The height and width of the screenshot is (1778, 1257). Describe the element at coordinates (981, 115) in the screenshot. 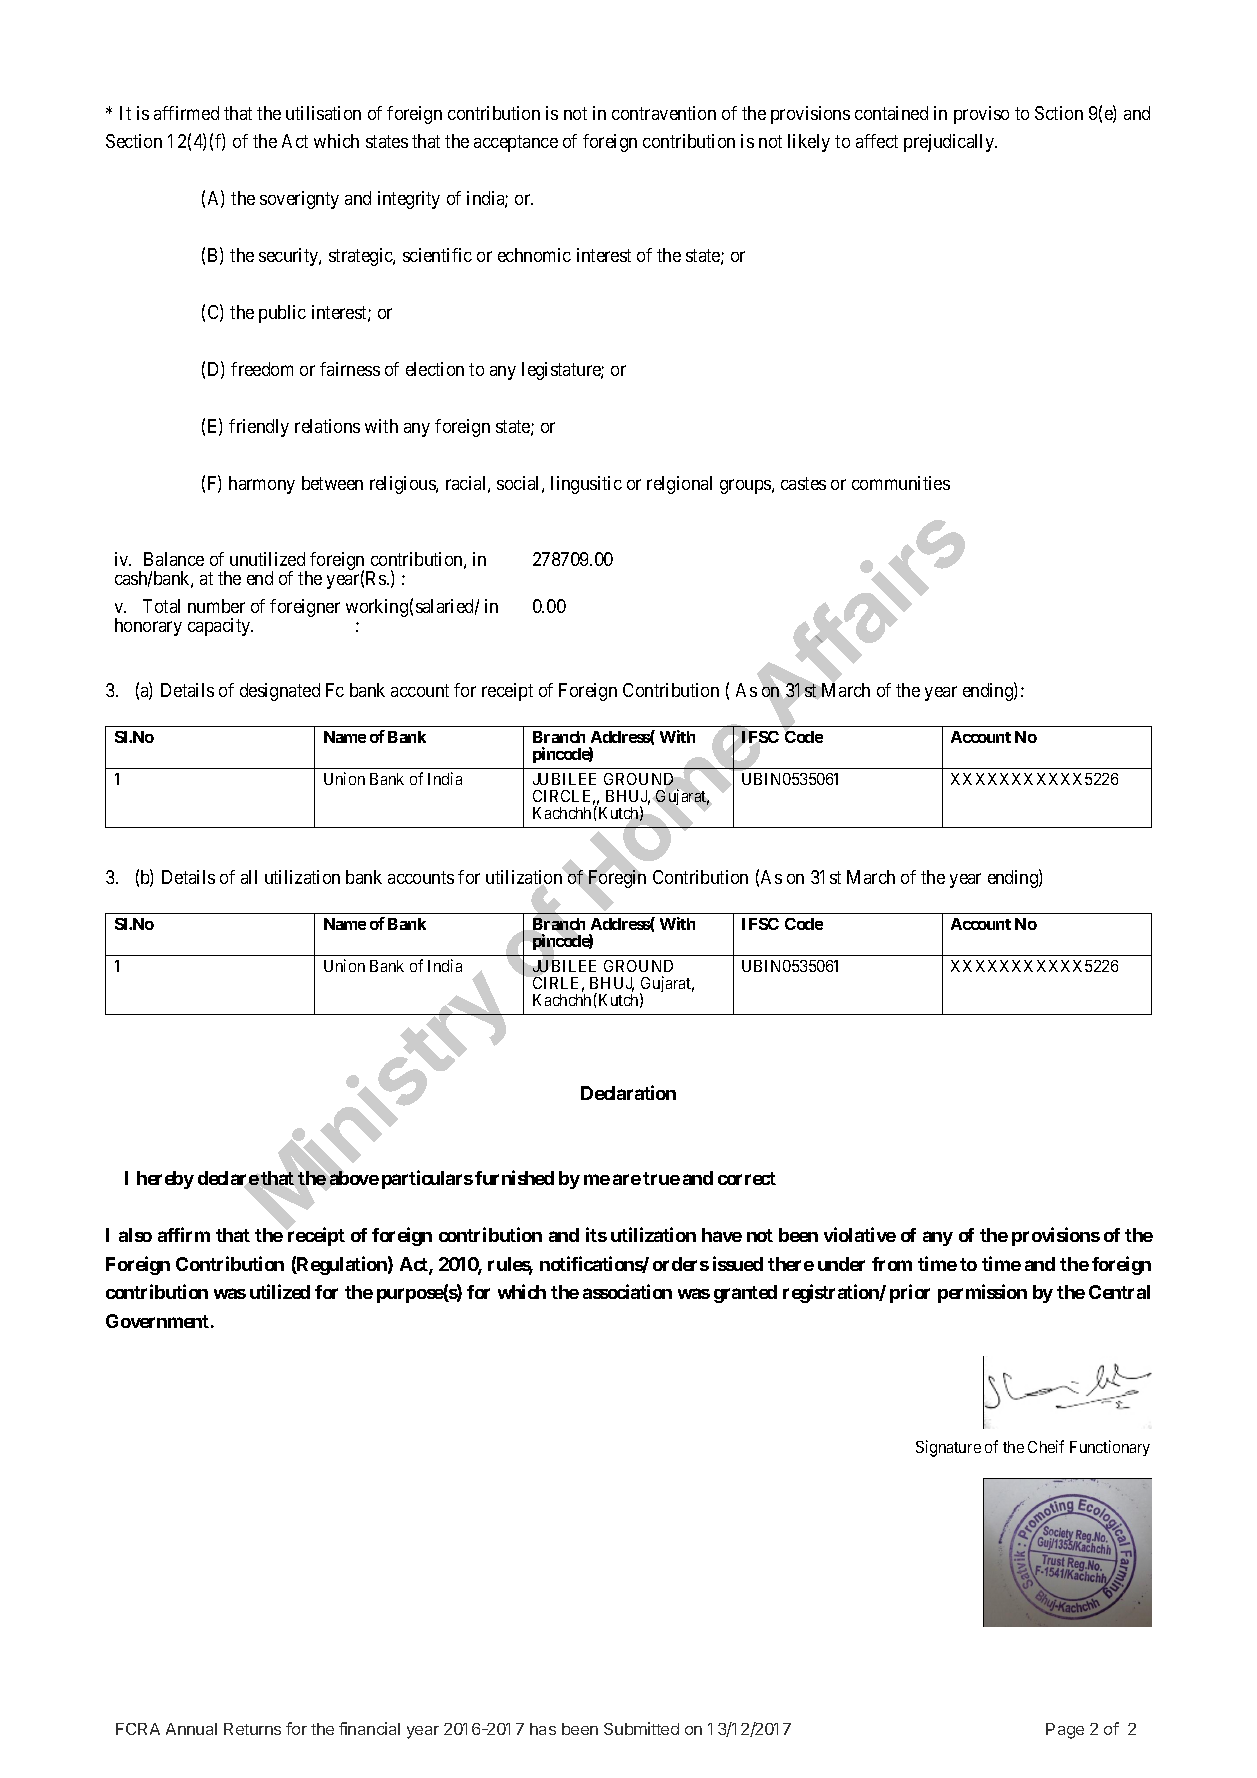

I see `proviso` at that location.
